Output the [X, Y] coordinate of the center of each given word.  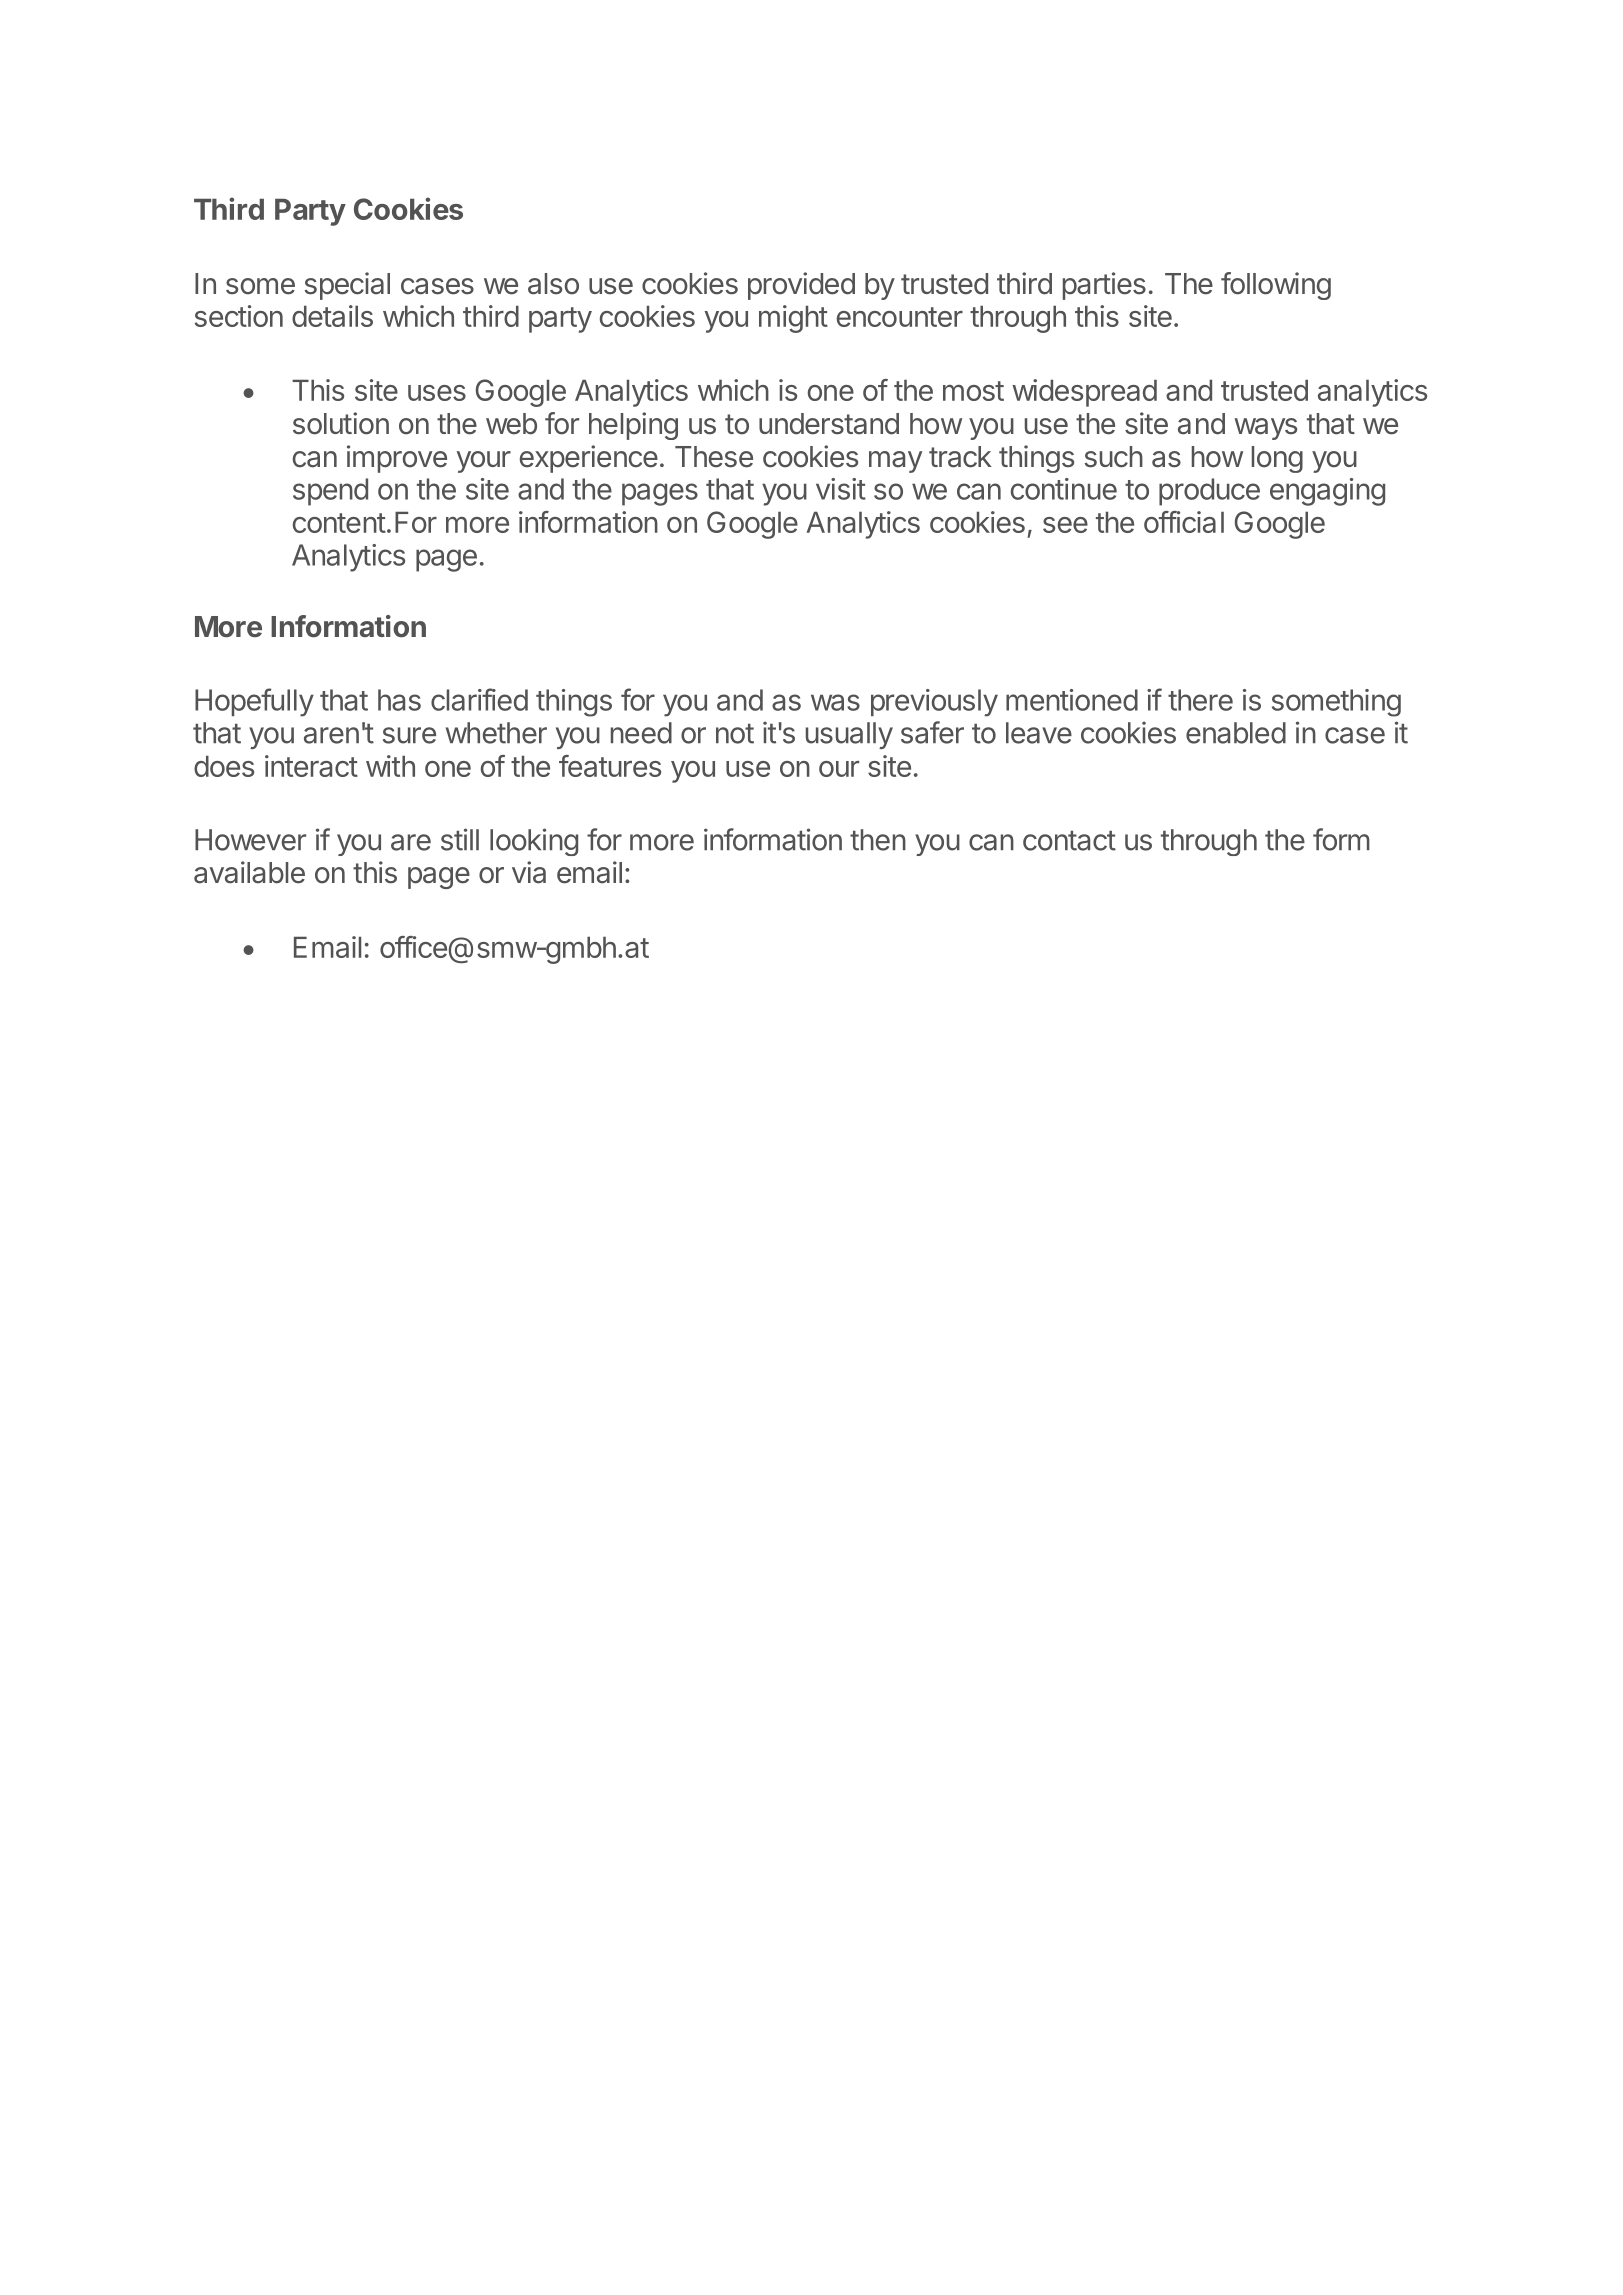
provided [801, 286]
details [332, 316]
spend [330, 492]
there [1200, 700]
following [1276, 286]
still [460, 839]
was [835, 702]
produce [1209, 492]
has [399, 700]
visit [841, 489]
